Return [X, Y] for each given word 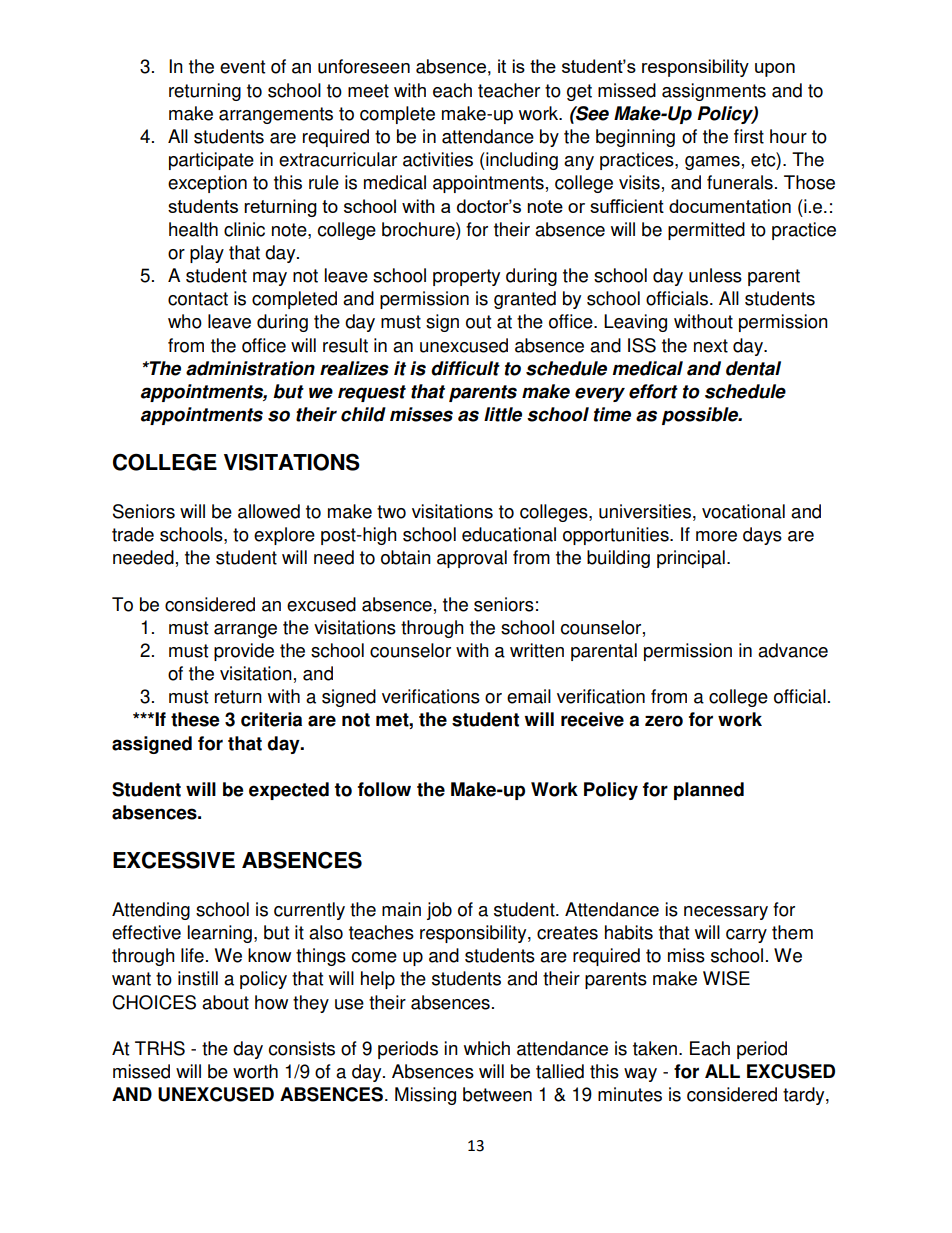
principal [691, 559]
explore [284, 536]
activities [438, 159]
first [749, 136]
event [242, 67]
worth [255, 1071]
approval [472, 559]
